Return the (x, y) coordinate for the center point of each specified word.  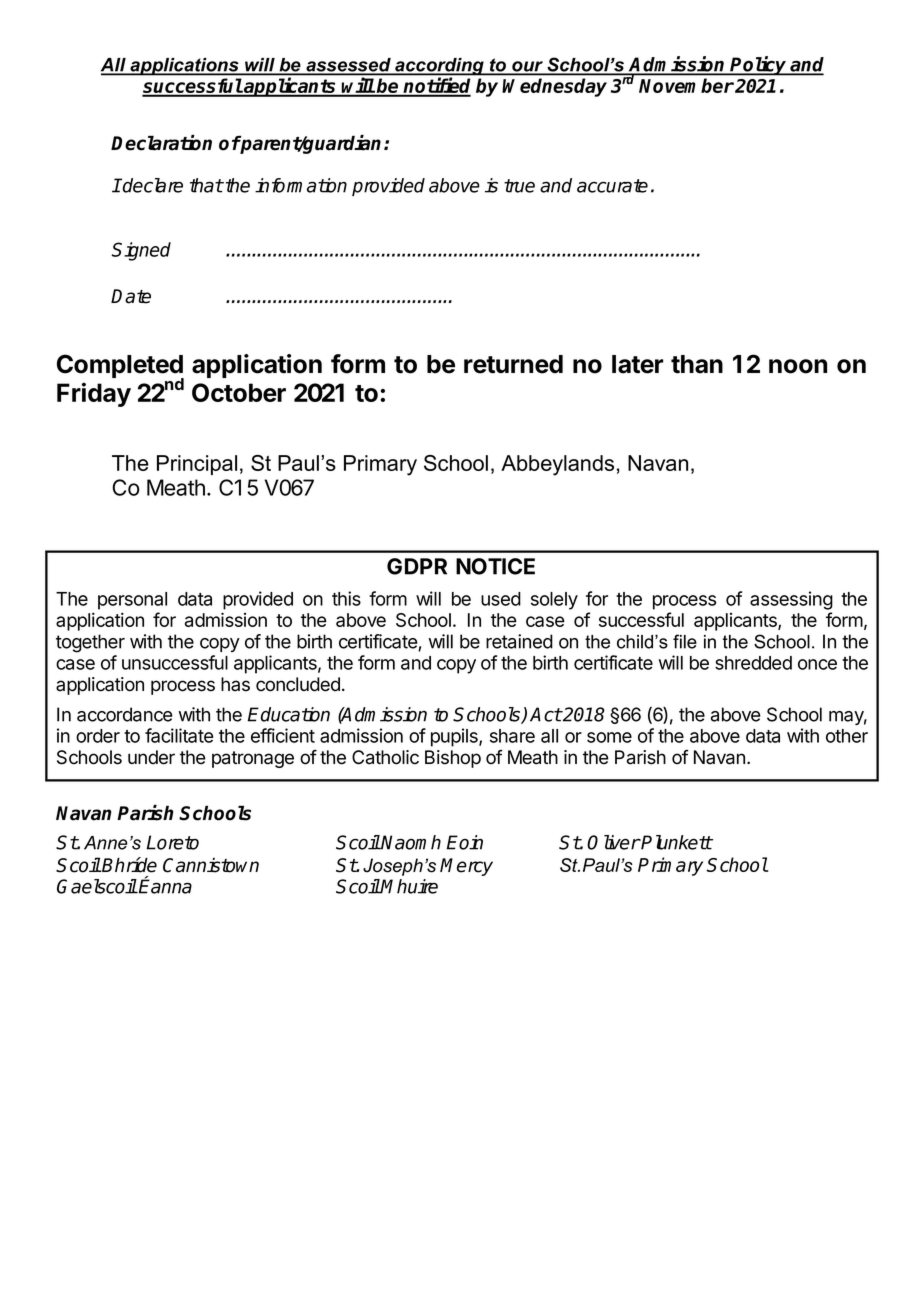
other (847, 736)
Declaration (161, 143)
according (439, 68)
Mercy (466, 867)
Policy (759, 66)
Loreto (172, 842)
